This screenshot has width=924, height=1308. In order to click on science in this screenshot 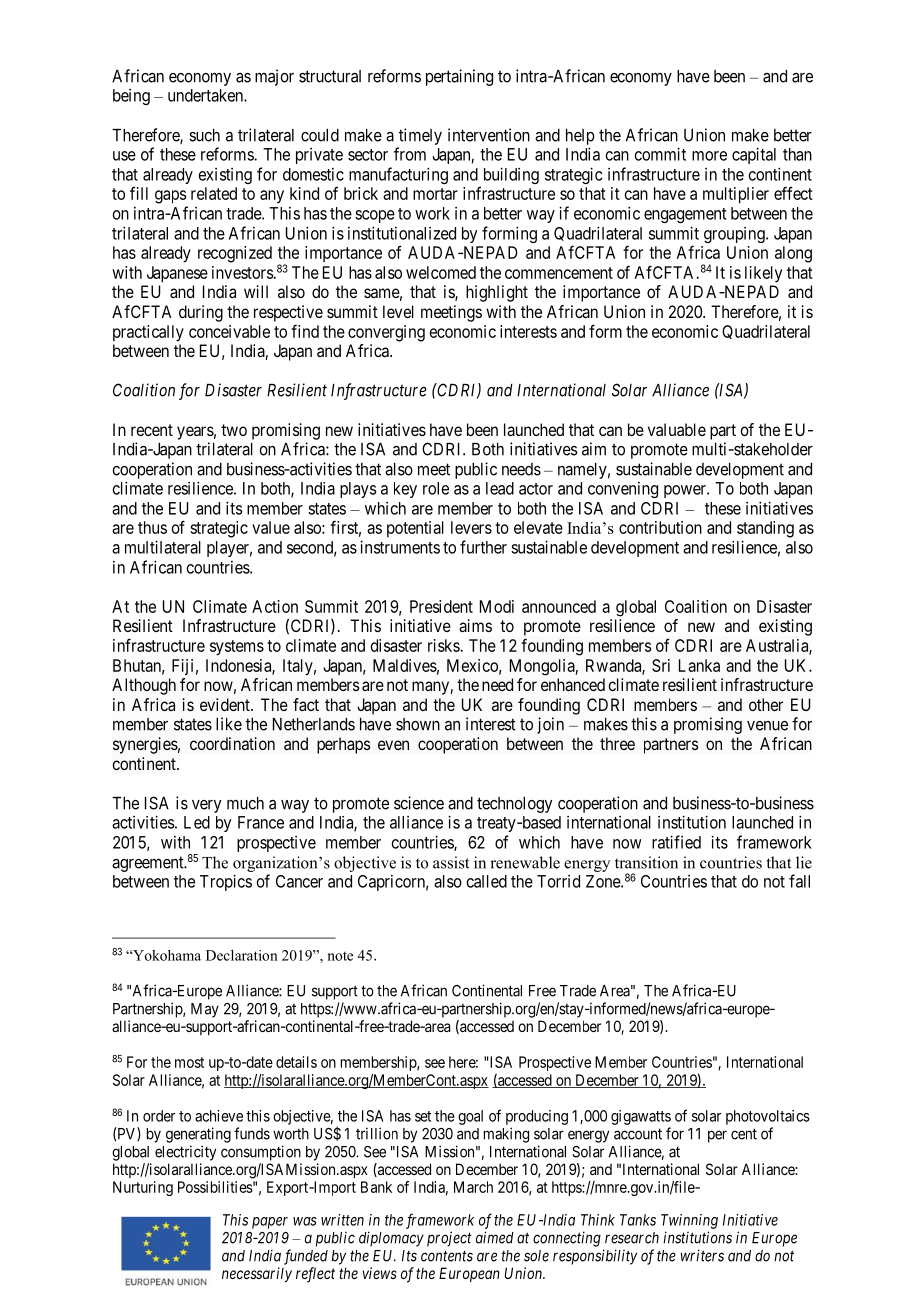, I will do `click(419, 803)`.
